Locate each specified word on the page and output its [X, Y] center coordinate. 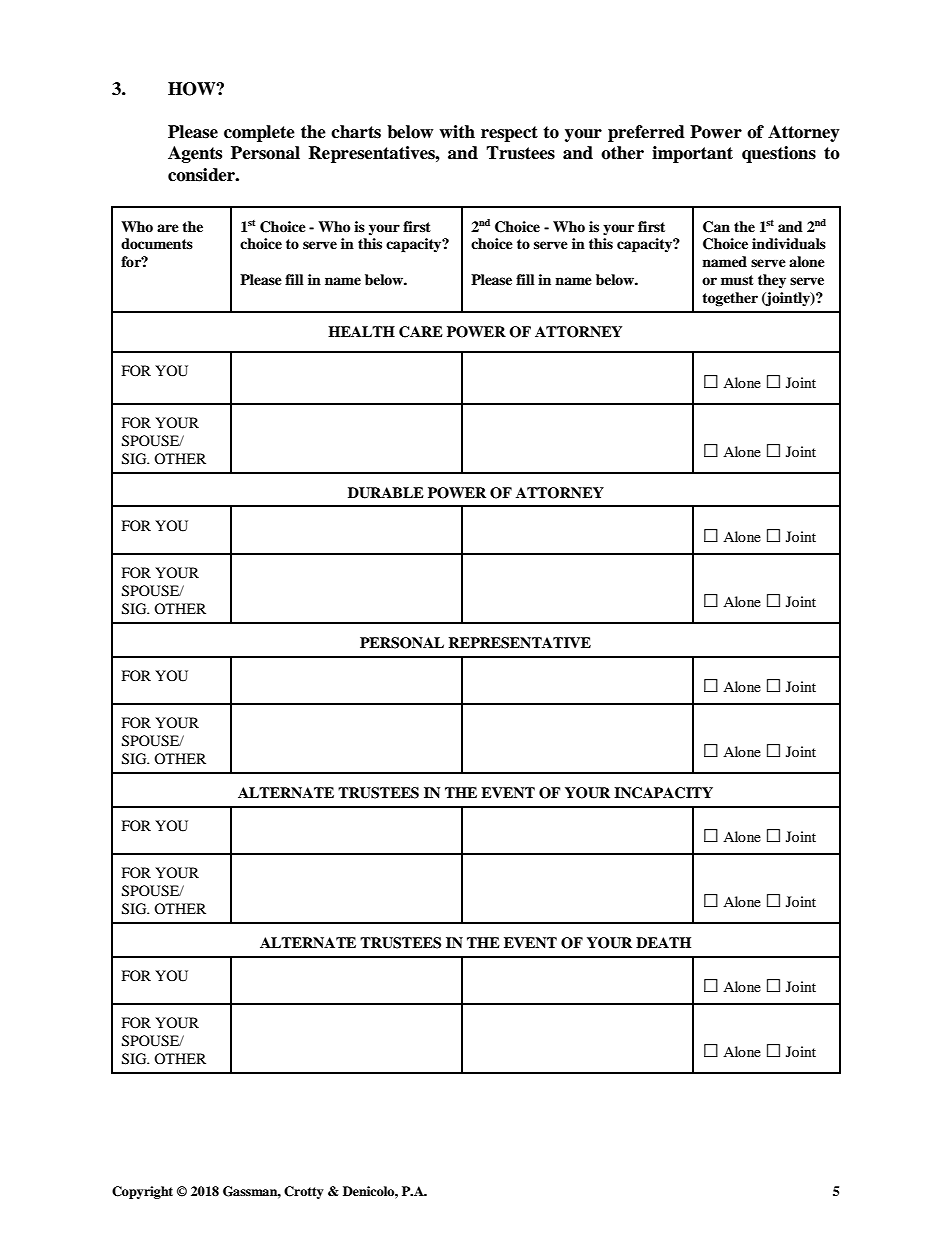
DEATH [663, 942]
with [457, 131]
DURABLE [386, 493]
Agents [195, 154]
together [730, 299]
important [692, 154]
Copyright [142, 1192]
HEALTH [361, 331]
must [737, 280]
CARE [421, 332]
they [772, 281]
